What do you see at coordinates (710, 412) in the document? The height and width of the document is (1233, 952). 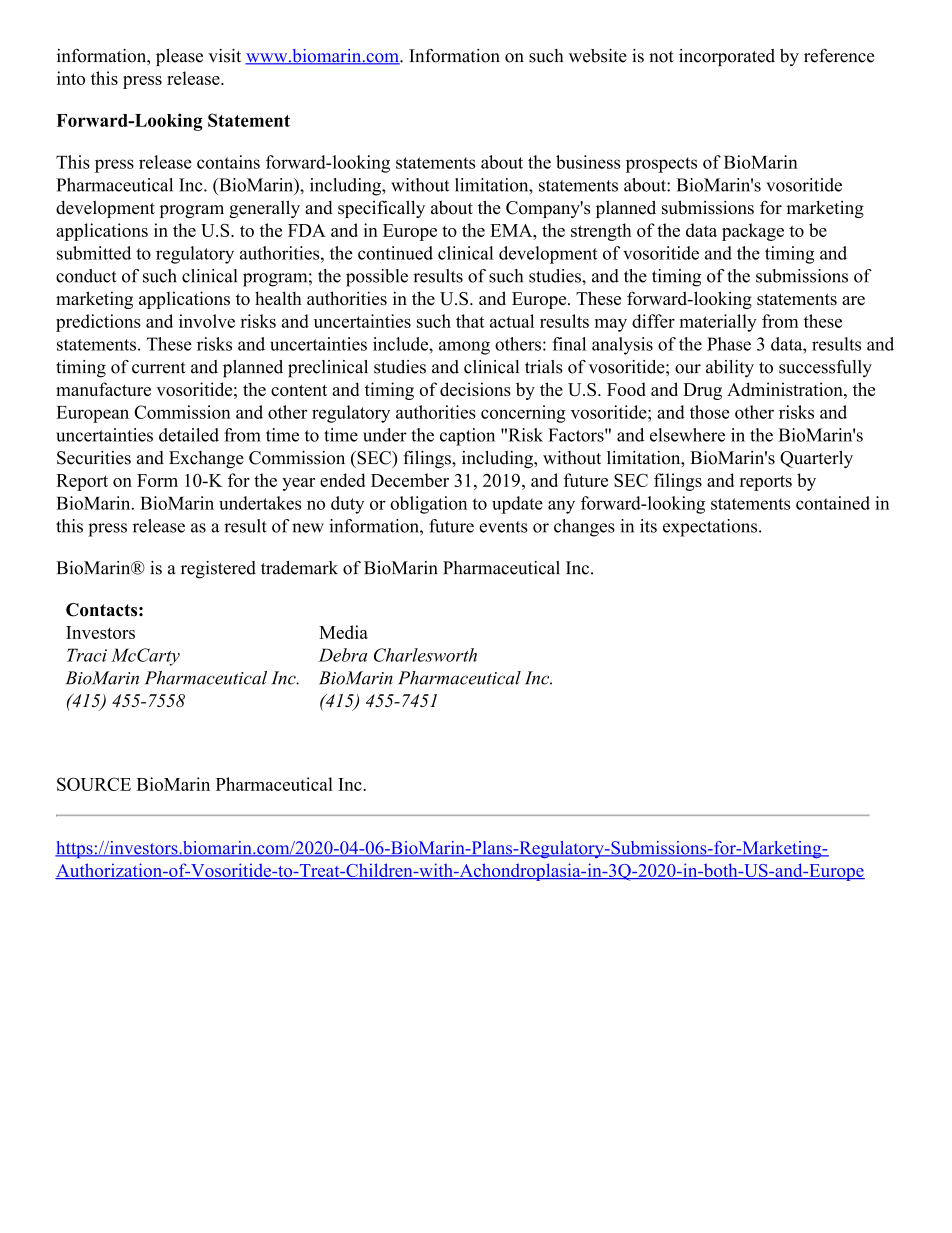 I see `those` at bounding box center [710, 412].
